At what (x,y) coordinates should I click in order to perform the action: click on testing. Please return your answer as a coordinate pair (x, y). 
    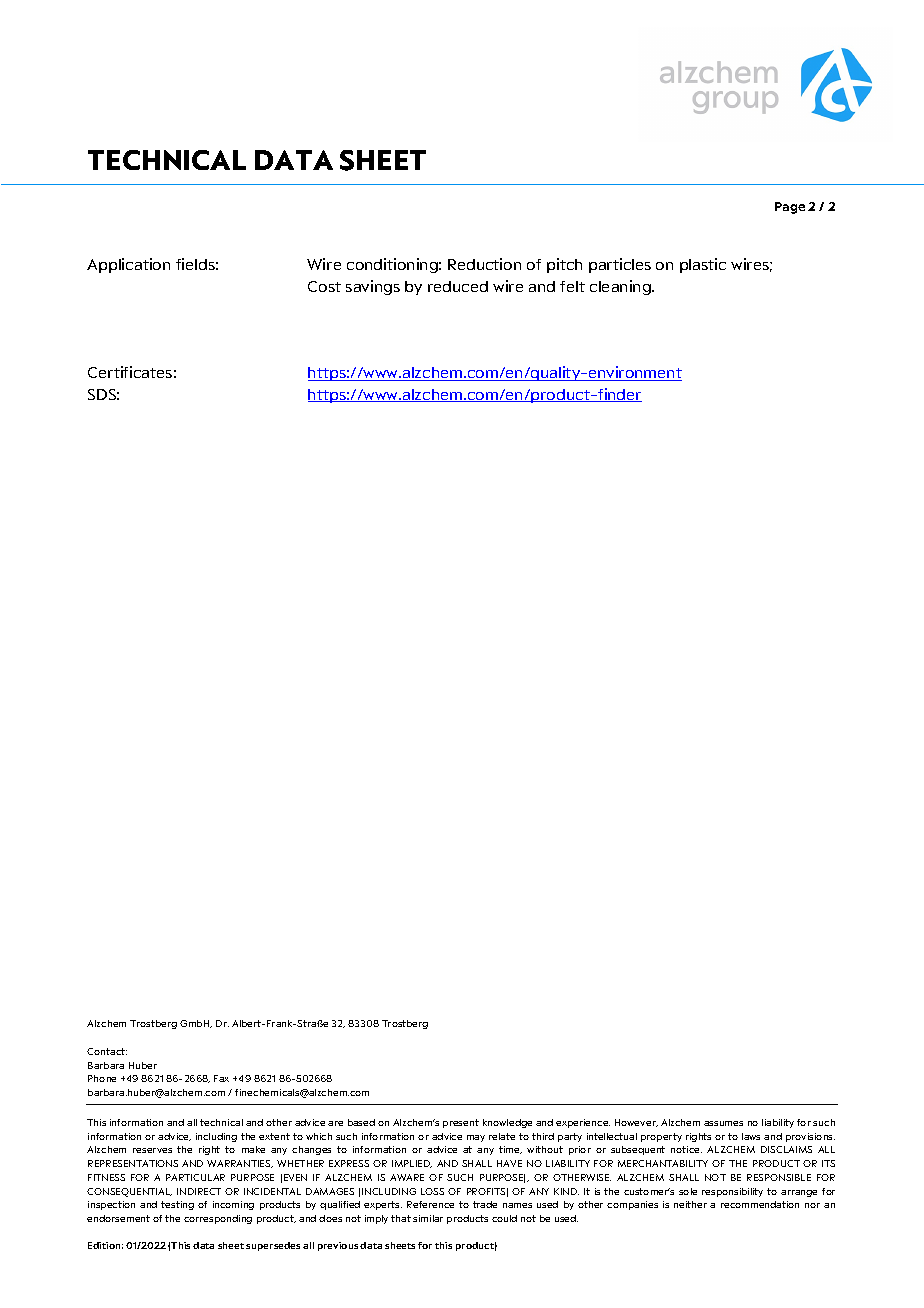
    Looking at the image, I should click on (177, 1205).
